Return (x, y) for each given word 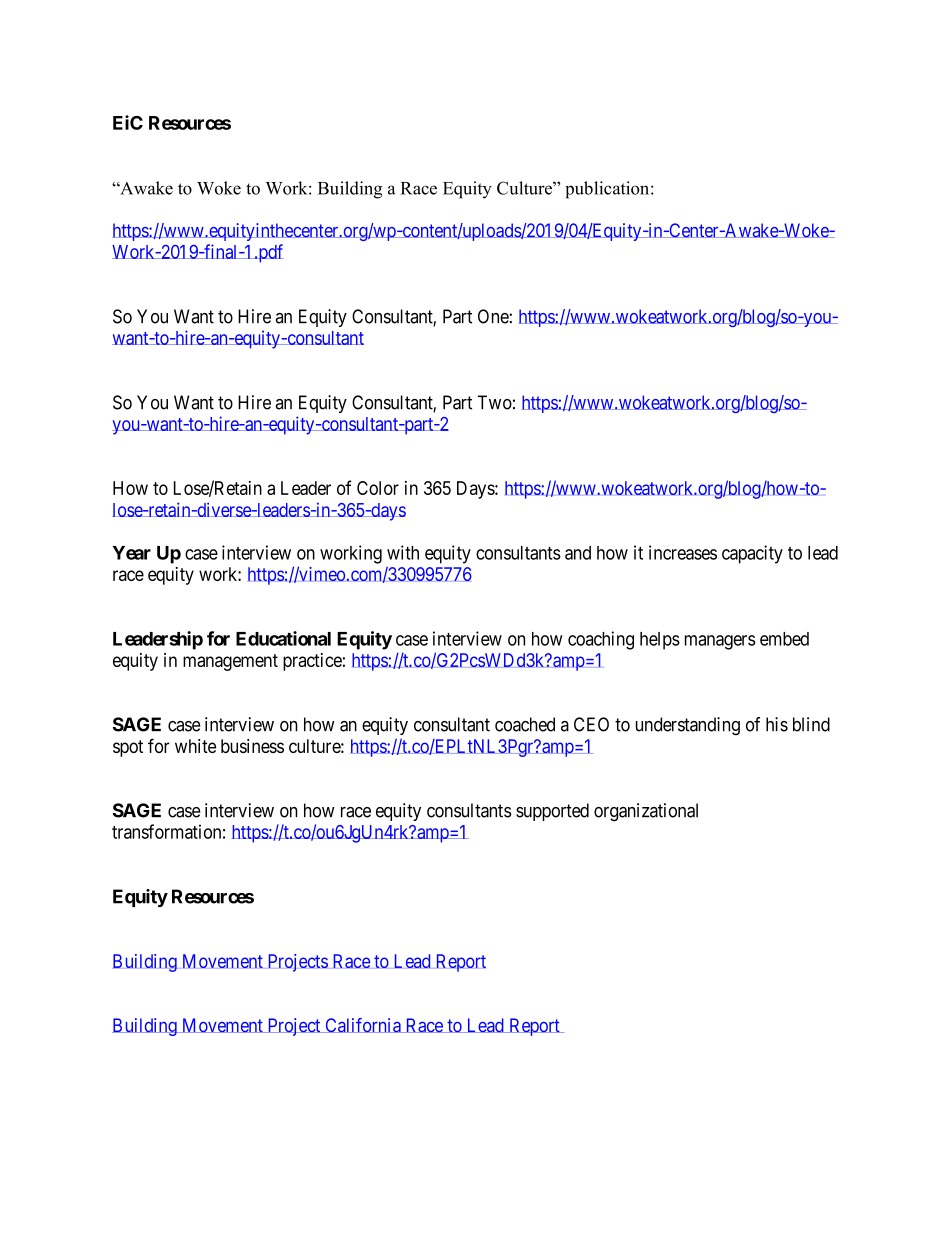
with (403, 552)
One (494, 316)
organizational (646, 812)
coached (525, 724)
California (363, 1025)
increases (683, 552)
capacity (752, 554)
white (195, 746)
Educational (283, 638)
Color (378, 488)
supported (552, 812)
